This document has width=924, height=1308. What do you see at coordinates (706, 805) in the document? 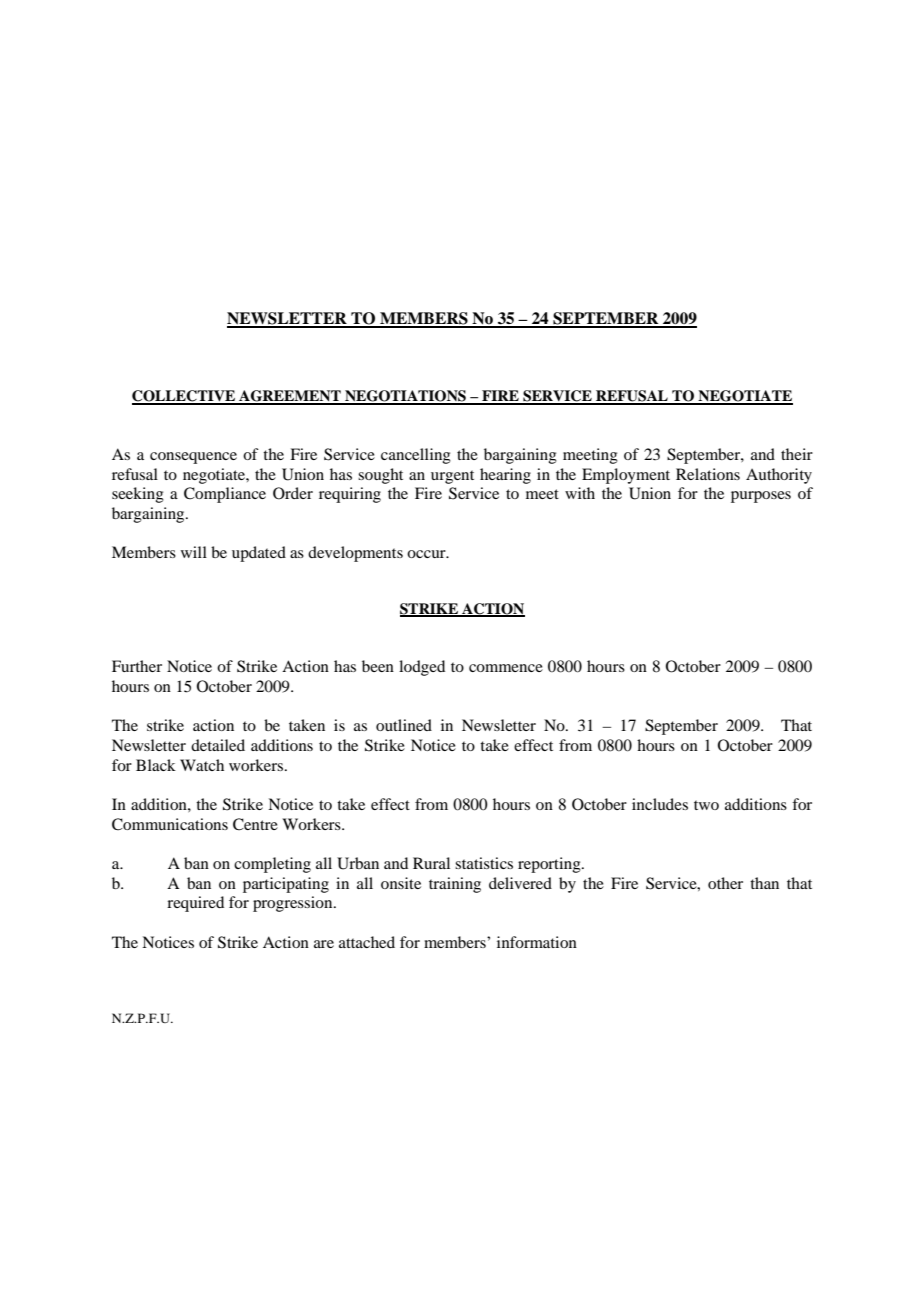
I see `two` at bounding box center [706, 805].
